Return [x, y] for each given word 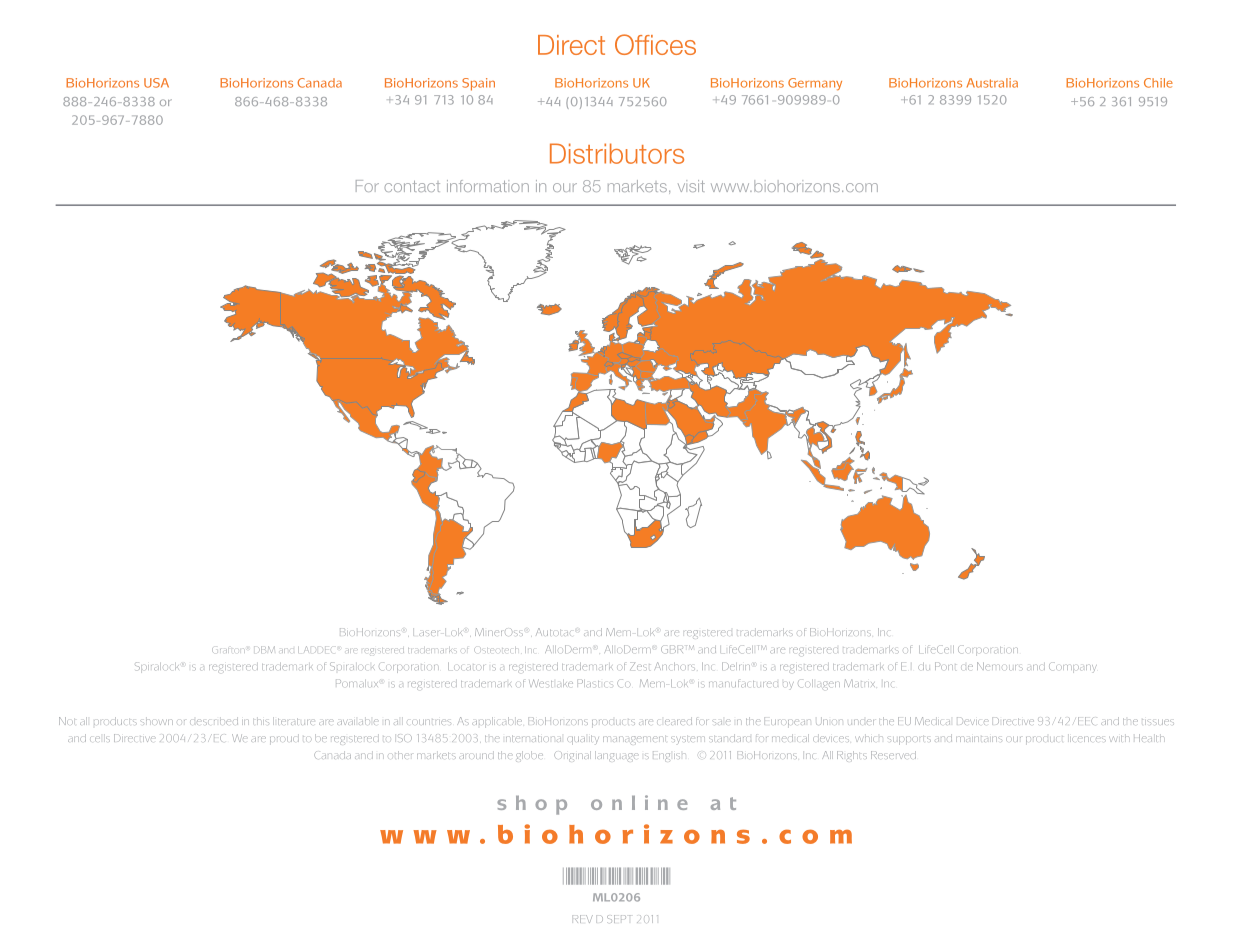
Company [1073, 667]
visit [691, 186]
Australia [992, 83]
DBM [264, 649]
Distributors [617, 153]
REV [584, 919]
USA [156, 83]
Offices [655, 44]
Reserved [893, 755]
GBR [672, 649]
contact [412, 186]
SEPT [619, 919]
